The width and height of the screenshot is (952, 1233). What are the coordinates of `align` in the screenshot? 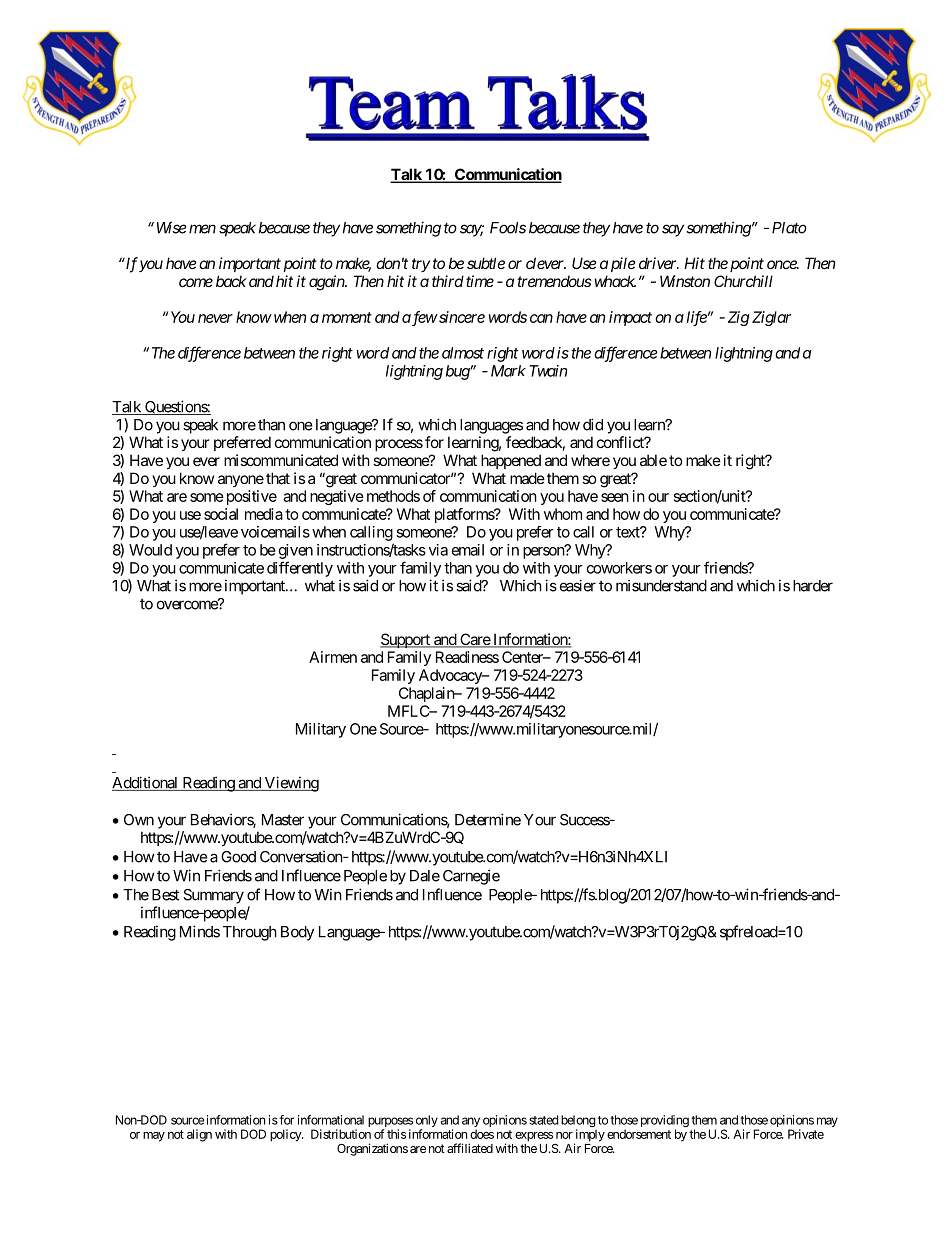 It's located at (199, 1135).
